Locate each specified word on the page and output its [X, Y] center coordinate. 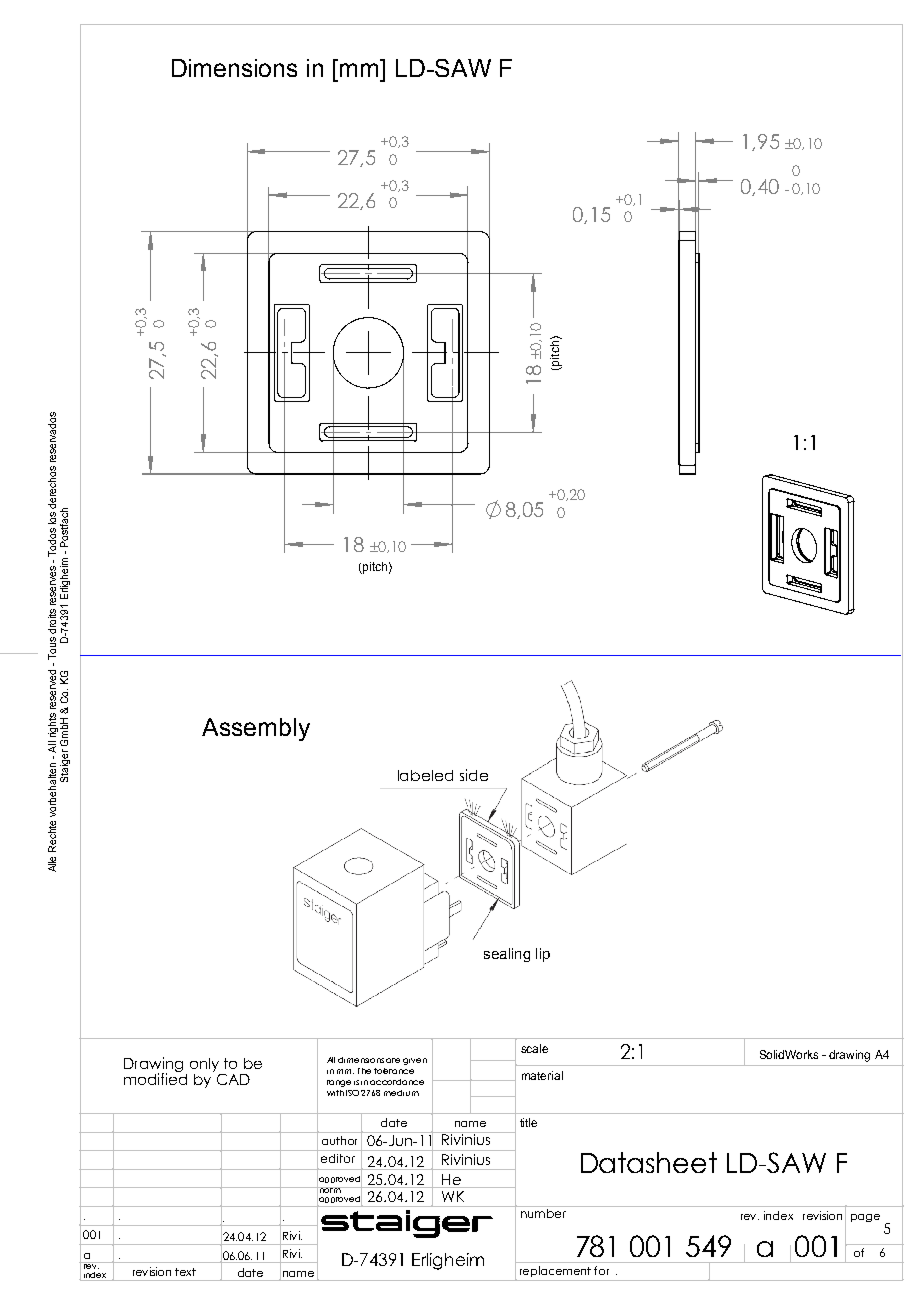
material [542, 1075]
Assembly [256, 729]
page [865, 1218]
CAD [233, 1079]
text [185, 1272]
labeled [425, 775]
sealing [507, 955]
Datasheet [649, 1162]
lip [543, 955]
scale [534, 1048]
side [474, 775]
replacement [555, 1271]
